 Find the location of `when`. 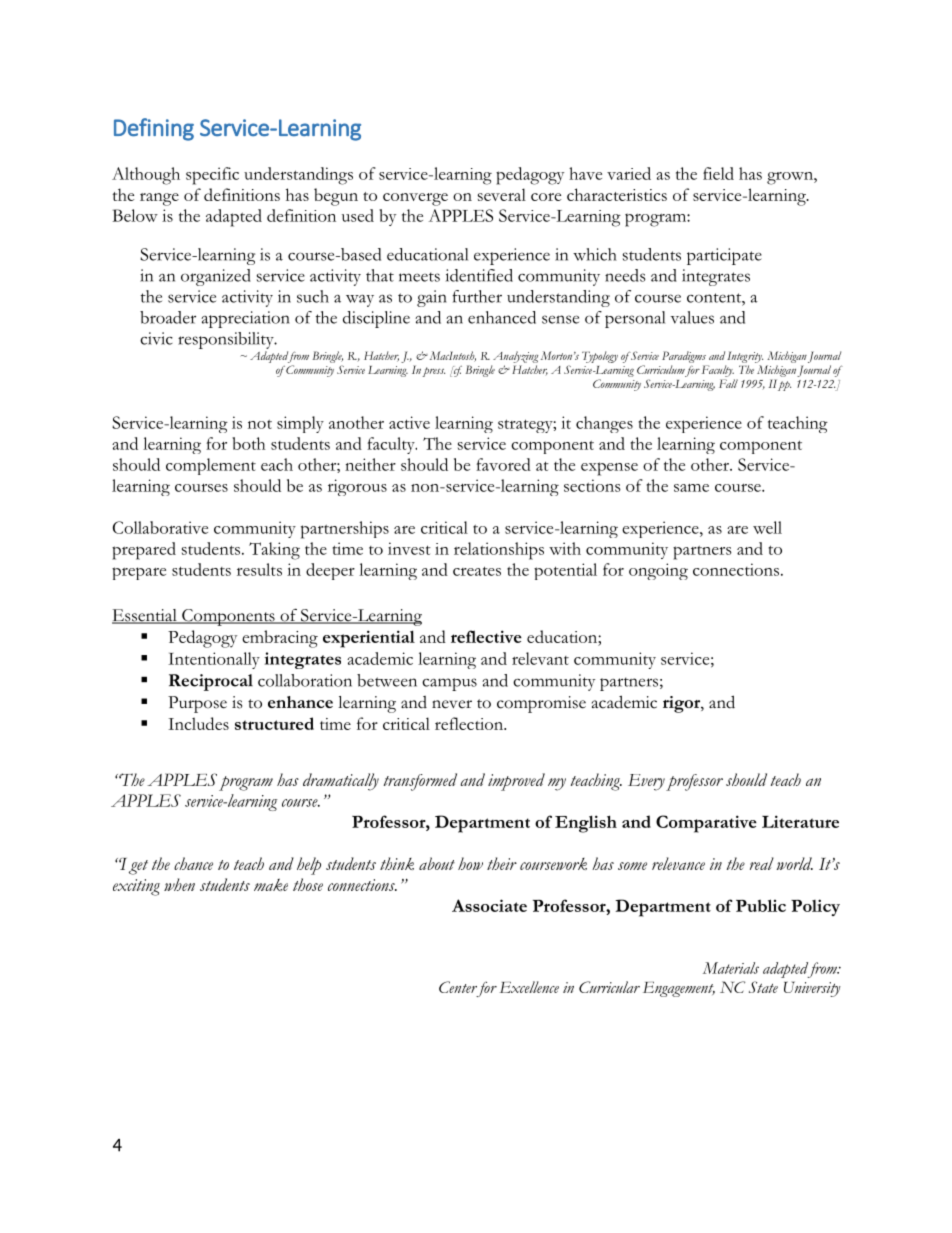

when is located at coordinates (179, 884).
